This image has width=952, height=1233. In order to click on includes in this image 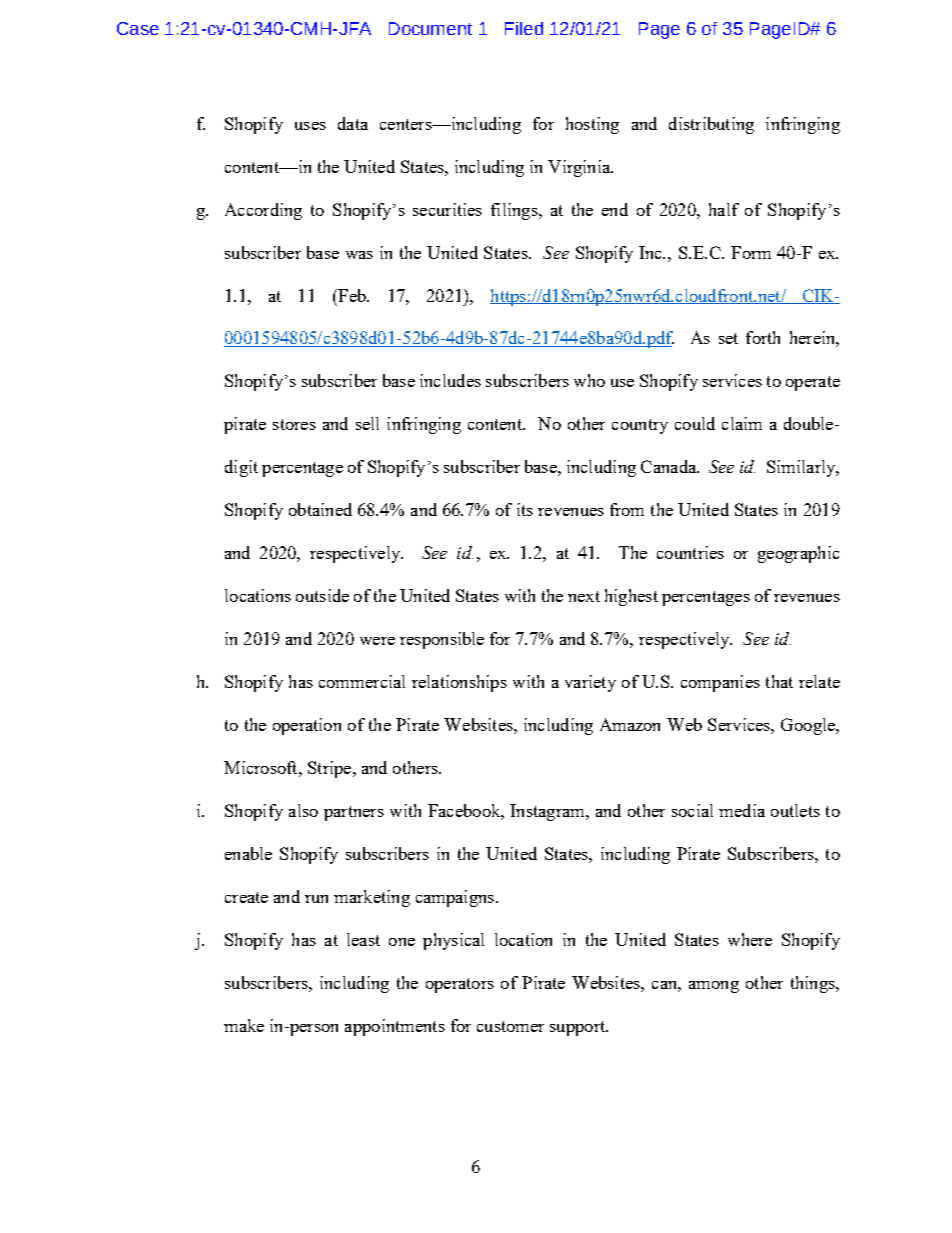, I will do `click(450, 380)`.
